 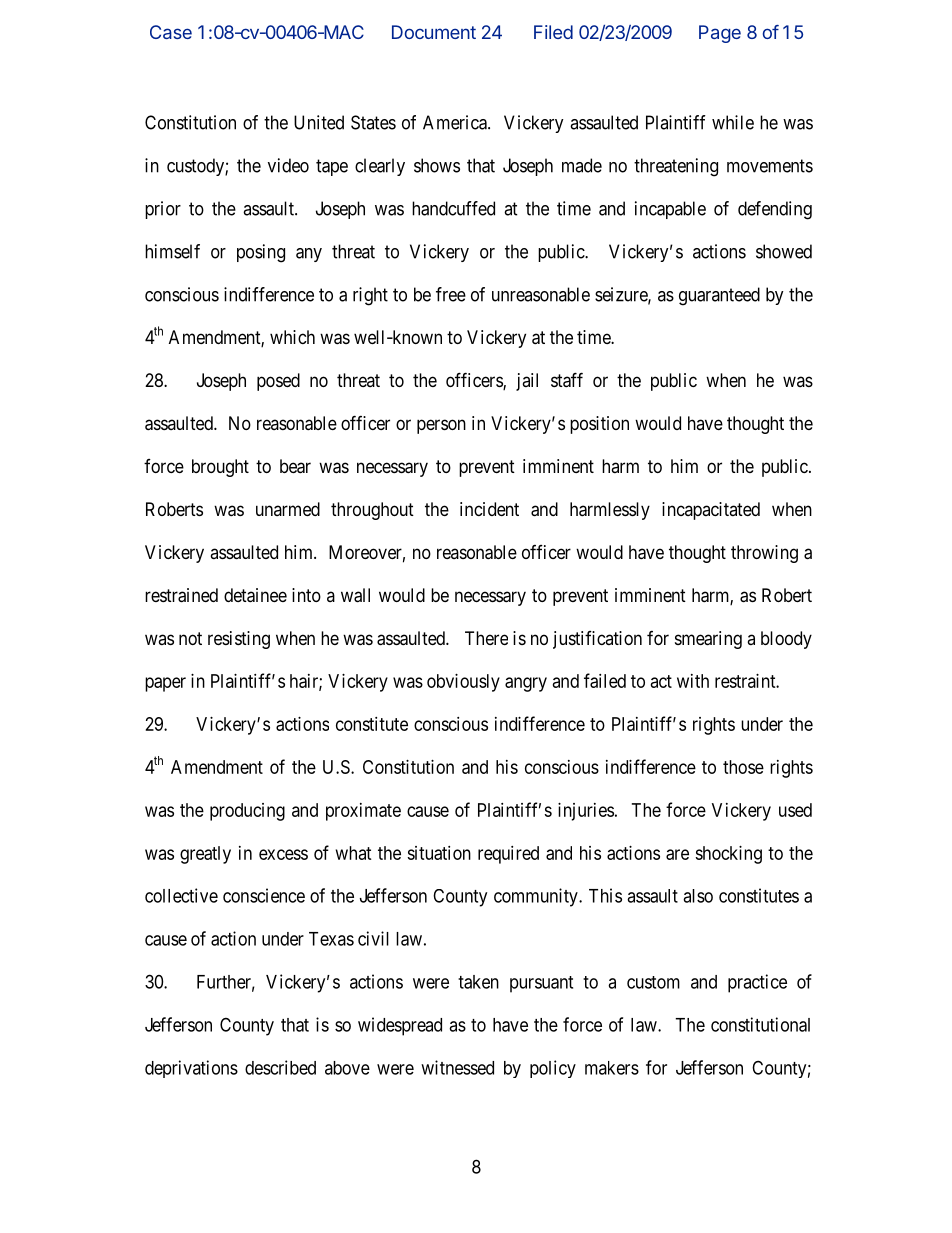 What do you see at coordinates (280, 1067) in the screenshot?
I see `described` at bounding box center [280, 1067].
